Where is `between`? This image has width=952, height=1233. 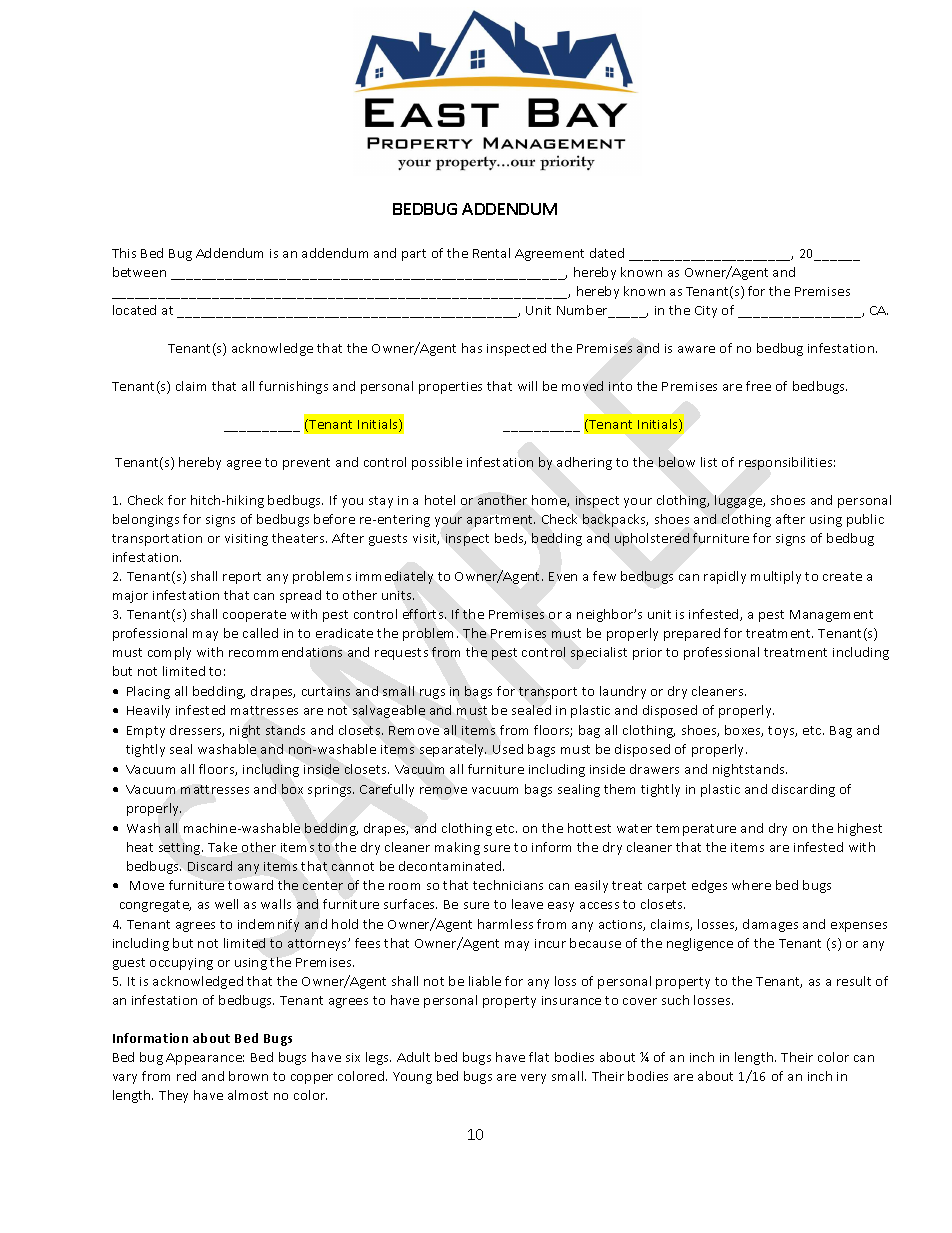 between is located at coordinates (139, 272).
